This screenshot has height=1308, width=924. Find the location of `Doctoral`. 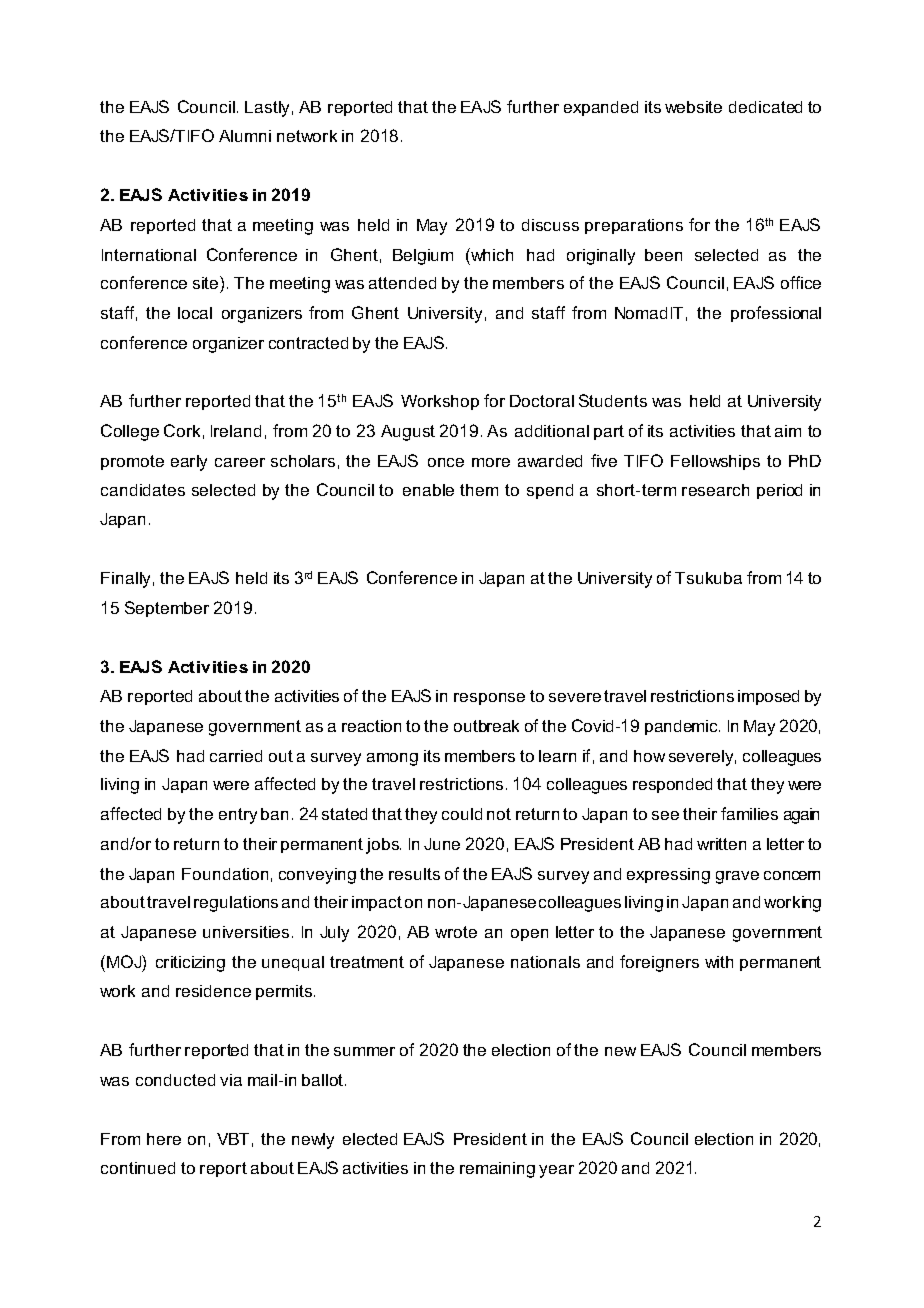

Doctoral is located at coordinates (542, 401).
